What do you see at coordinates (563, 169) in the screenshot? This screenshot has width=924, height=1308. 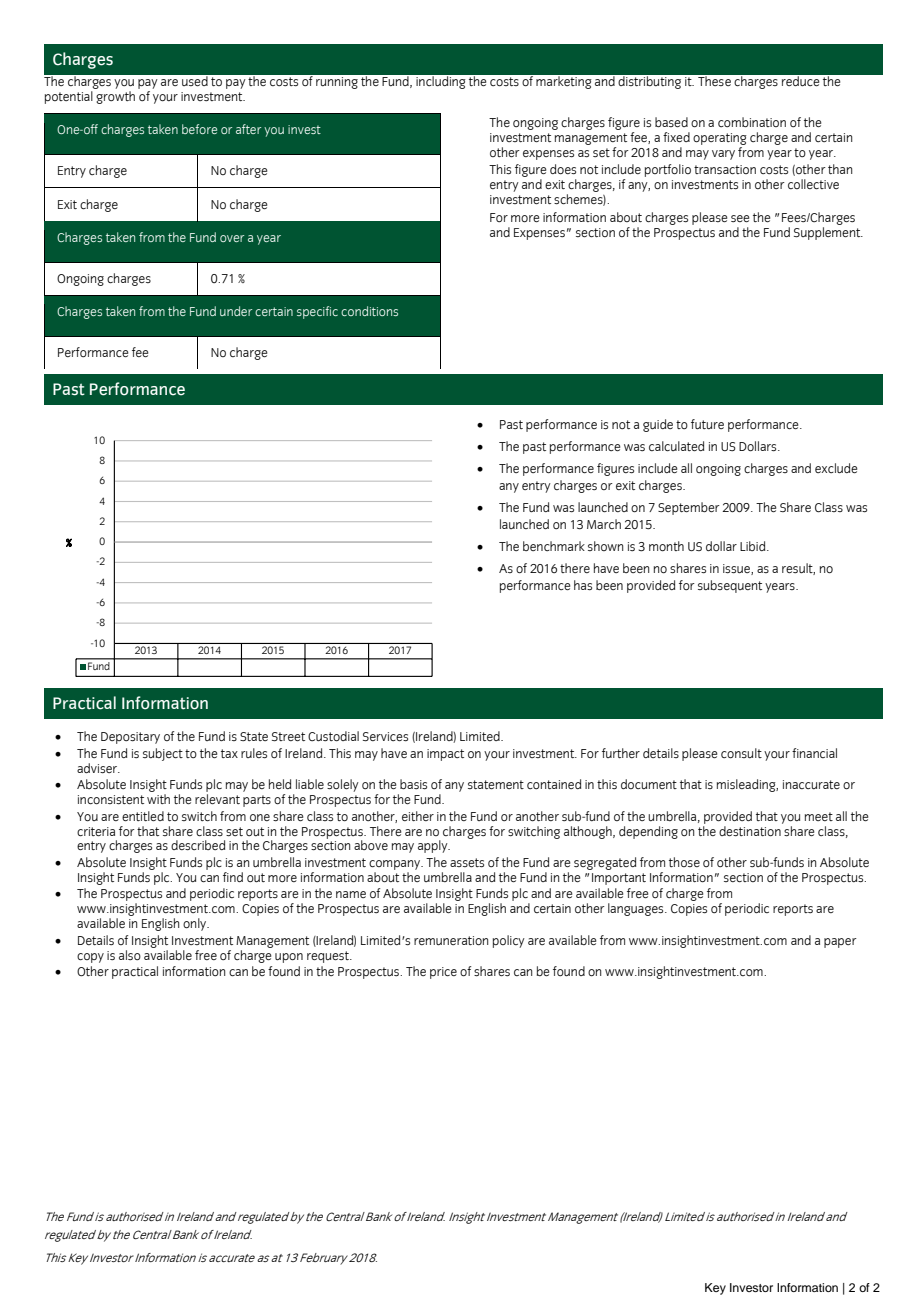 I see `does` at bounding box center [563, 169].
